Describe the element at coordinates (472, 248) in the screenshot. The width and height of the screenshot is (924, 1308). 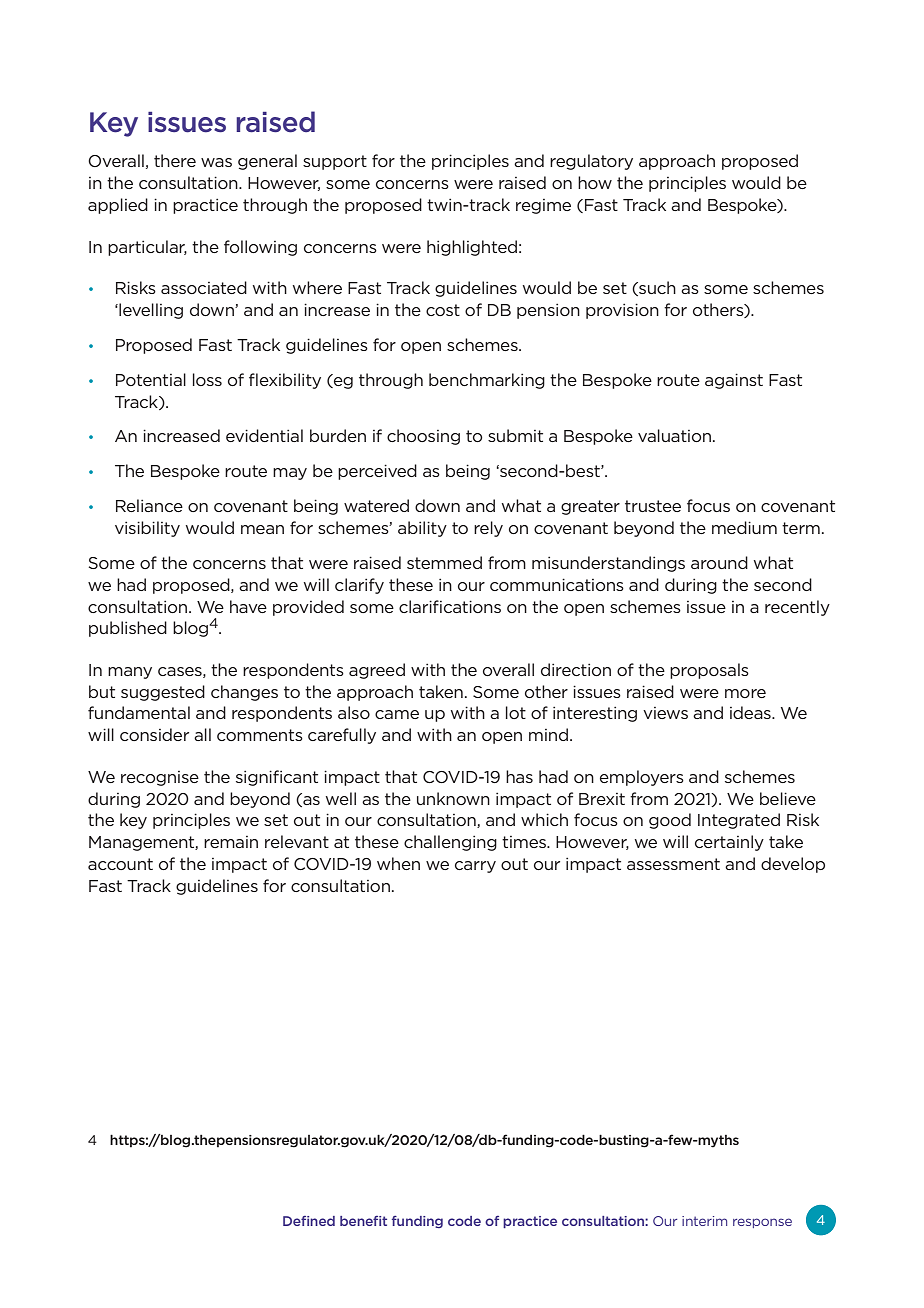
I see `highlighted` at that location.
